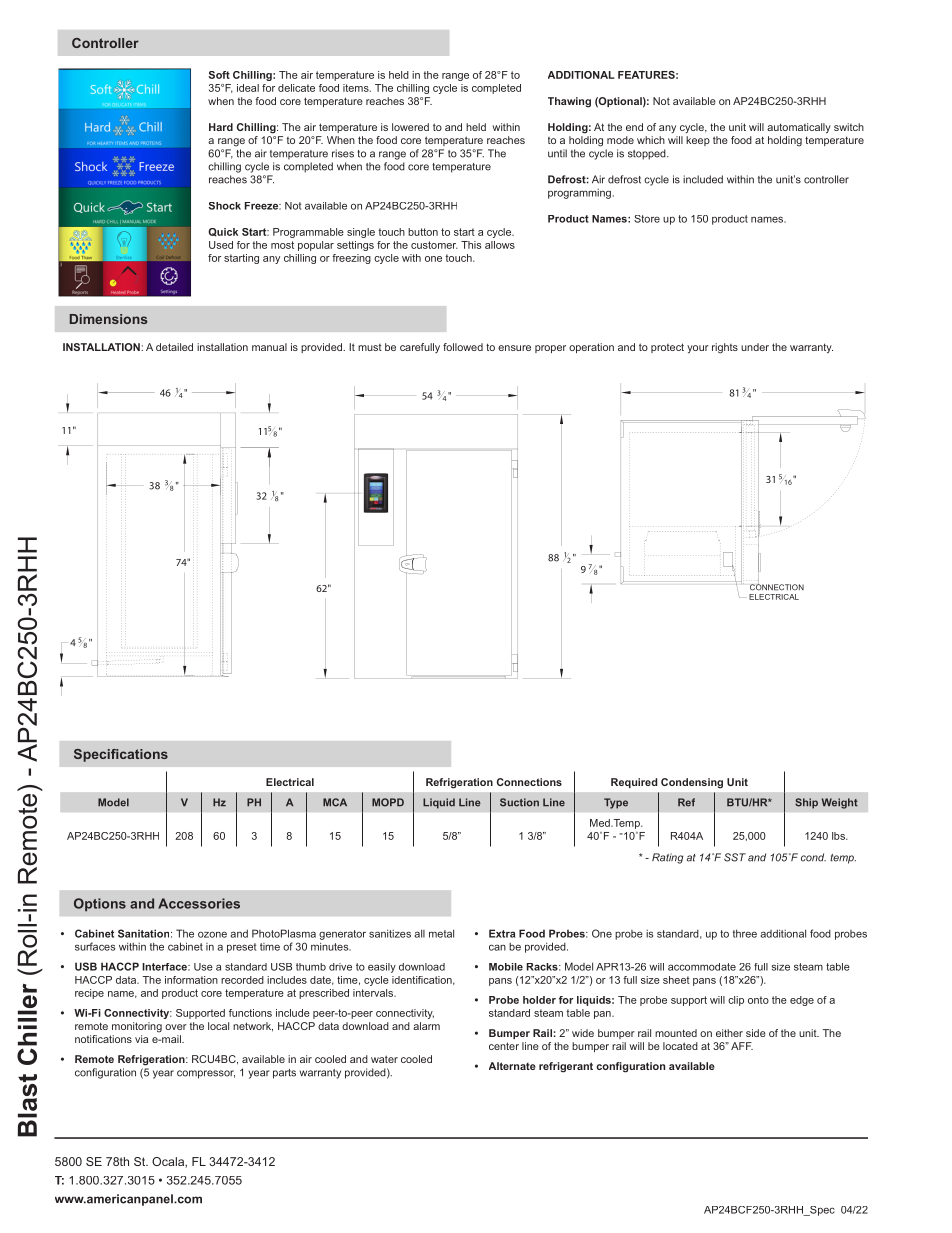  Describe the element at coordinates (176, 1027) in the screenshot. I see `over` at that location.
